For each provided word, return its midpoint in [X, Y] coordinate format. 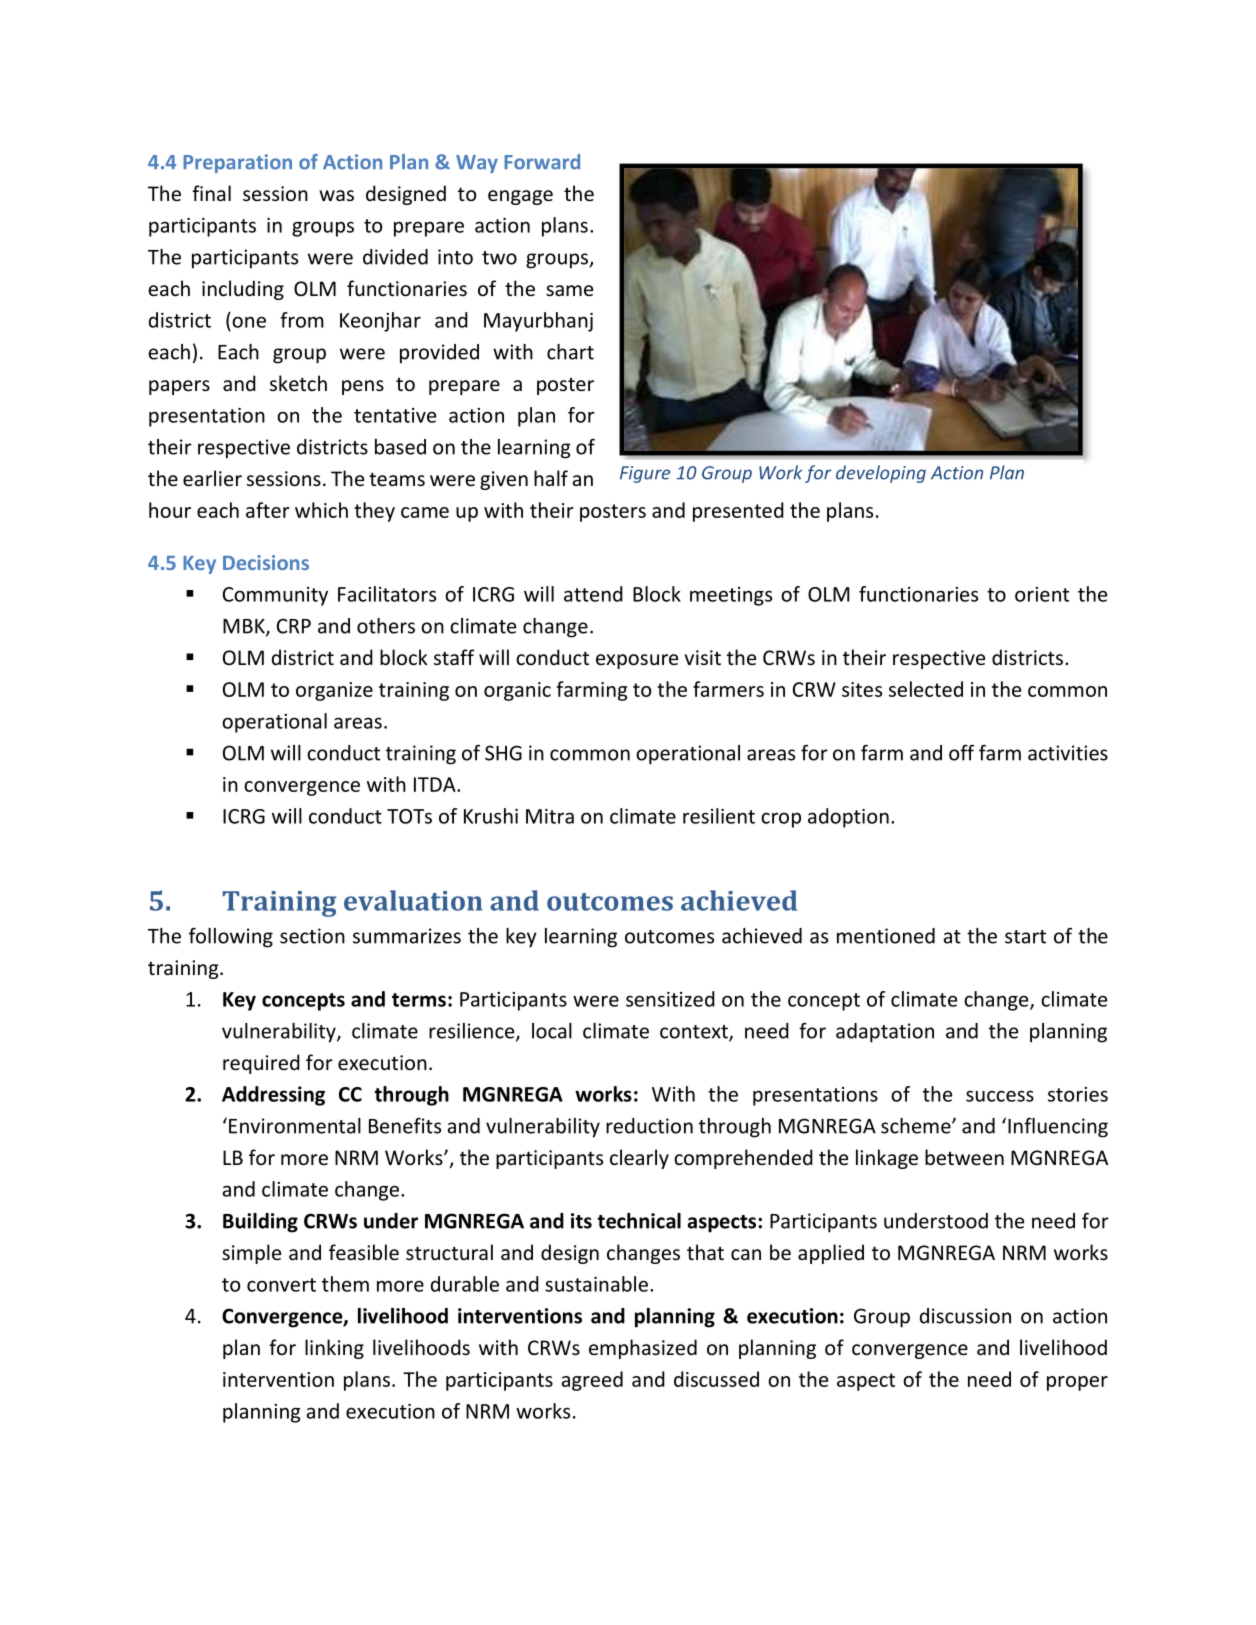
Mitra [550, 816]
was [336, 195]
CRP [294, 626]
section [312, 936]
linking [334, 1349]
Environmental [295, 1126]
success [1000, 1096]
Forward [542, 162]
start [1025, 937]
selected [926, 689]
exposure [637, 661]
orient [1042, 594]
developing [881, 474]
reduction [649, 1126]
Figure [645, 474]
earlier [212, 478]
